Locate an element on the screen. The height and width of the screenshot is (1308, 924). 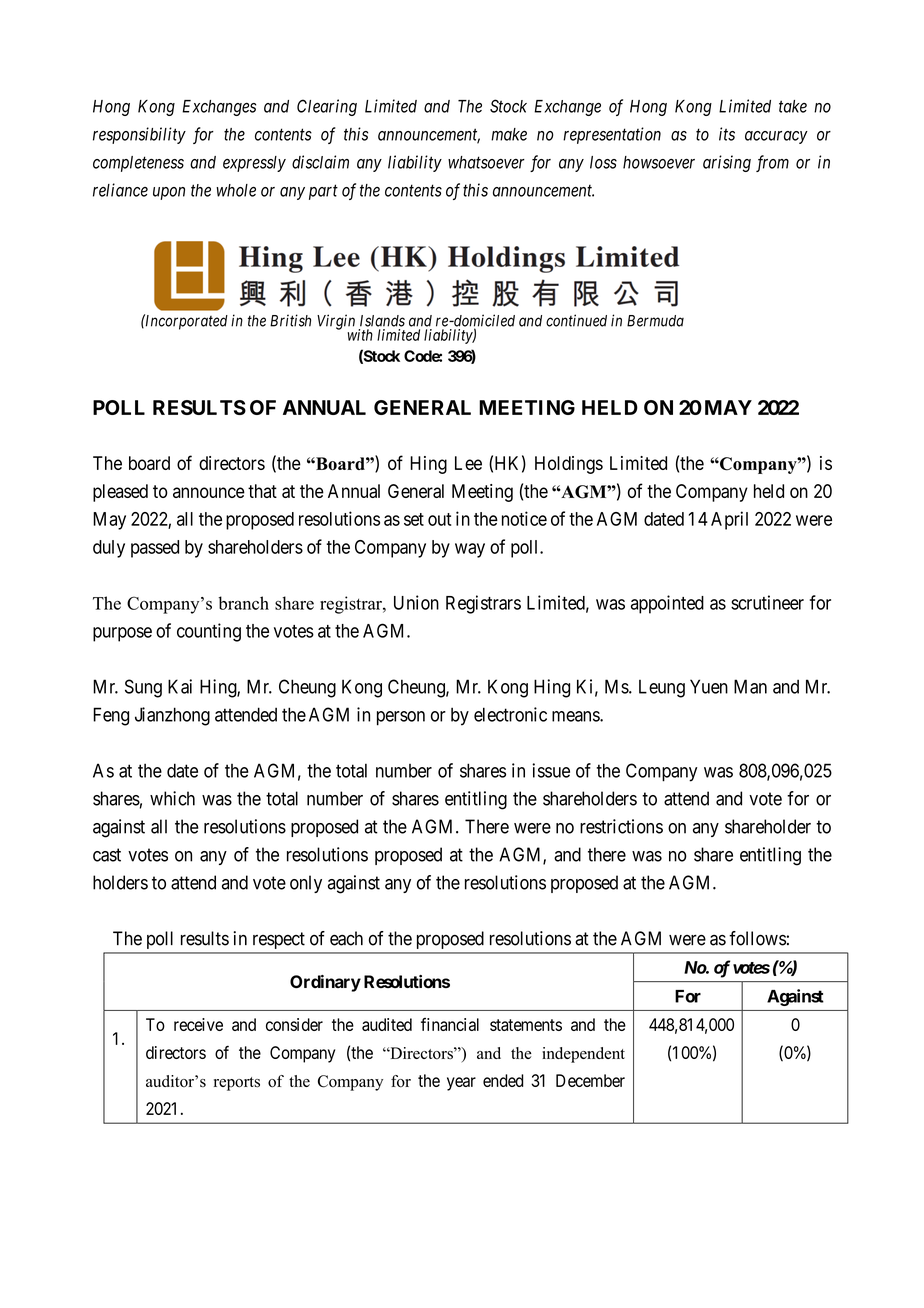
appointed is located at coordinates (667, 604).
